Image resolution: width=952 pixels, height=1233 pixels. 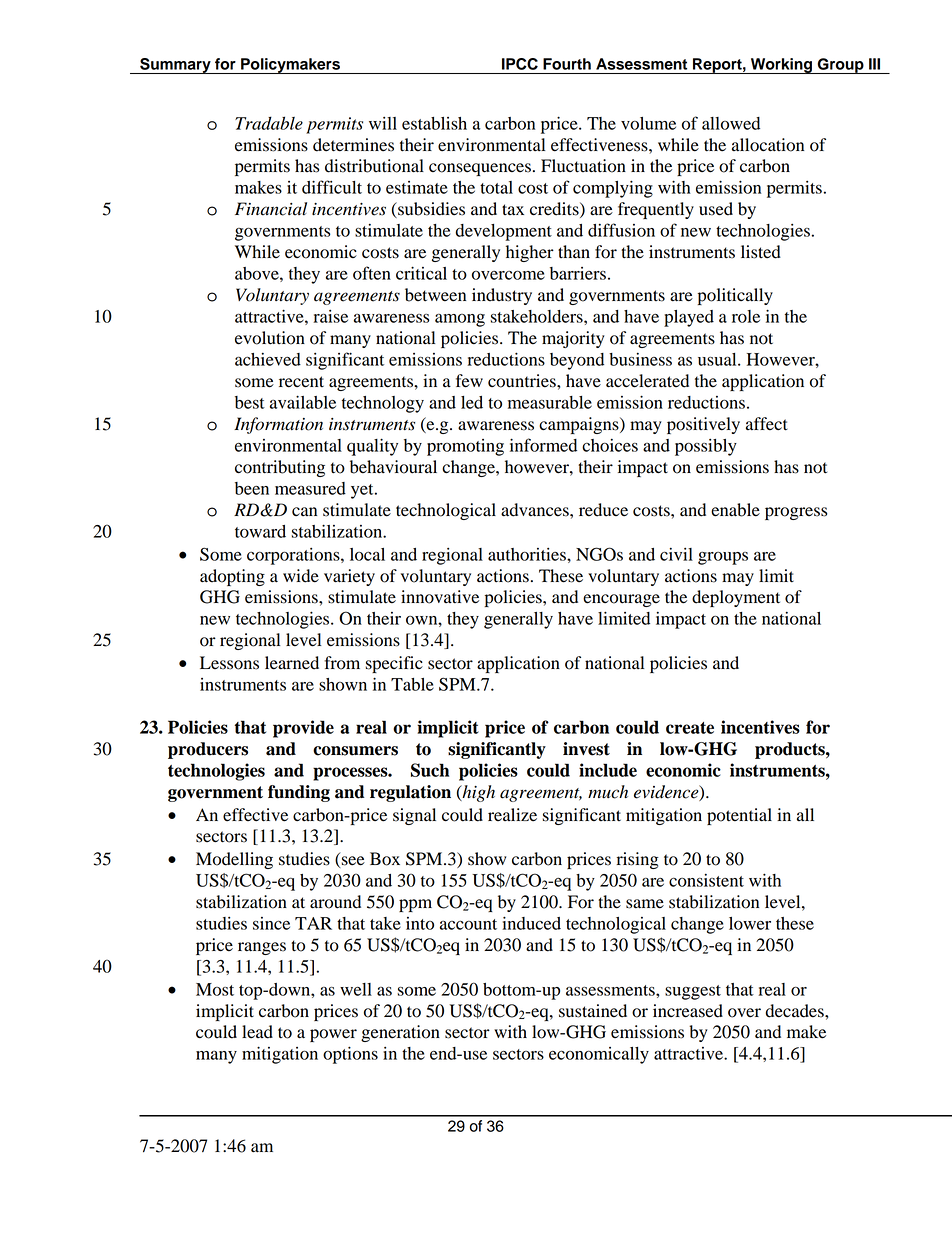 What do you see at coordinates (796, 513) in the screenshot?
I see `progress` at bounding box center [796, 513].
